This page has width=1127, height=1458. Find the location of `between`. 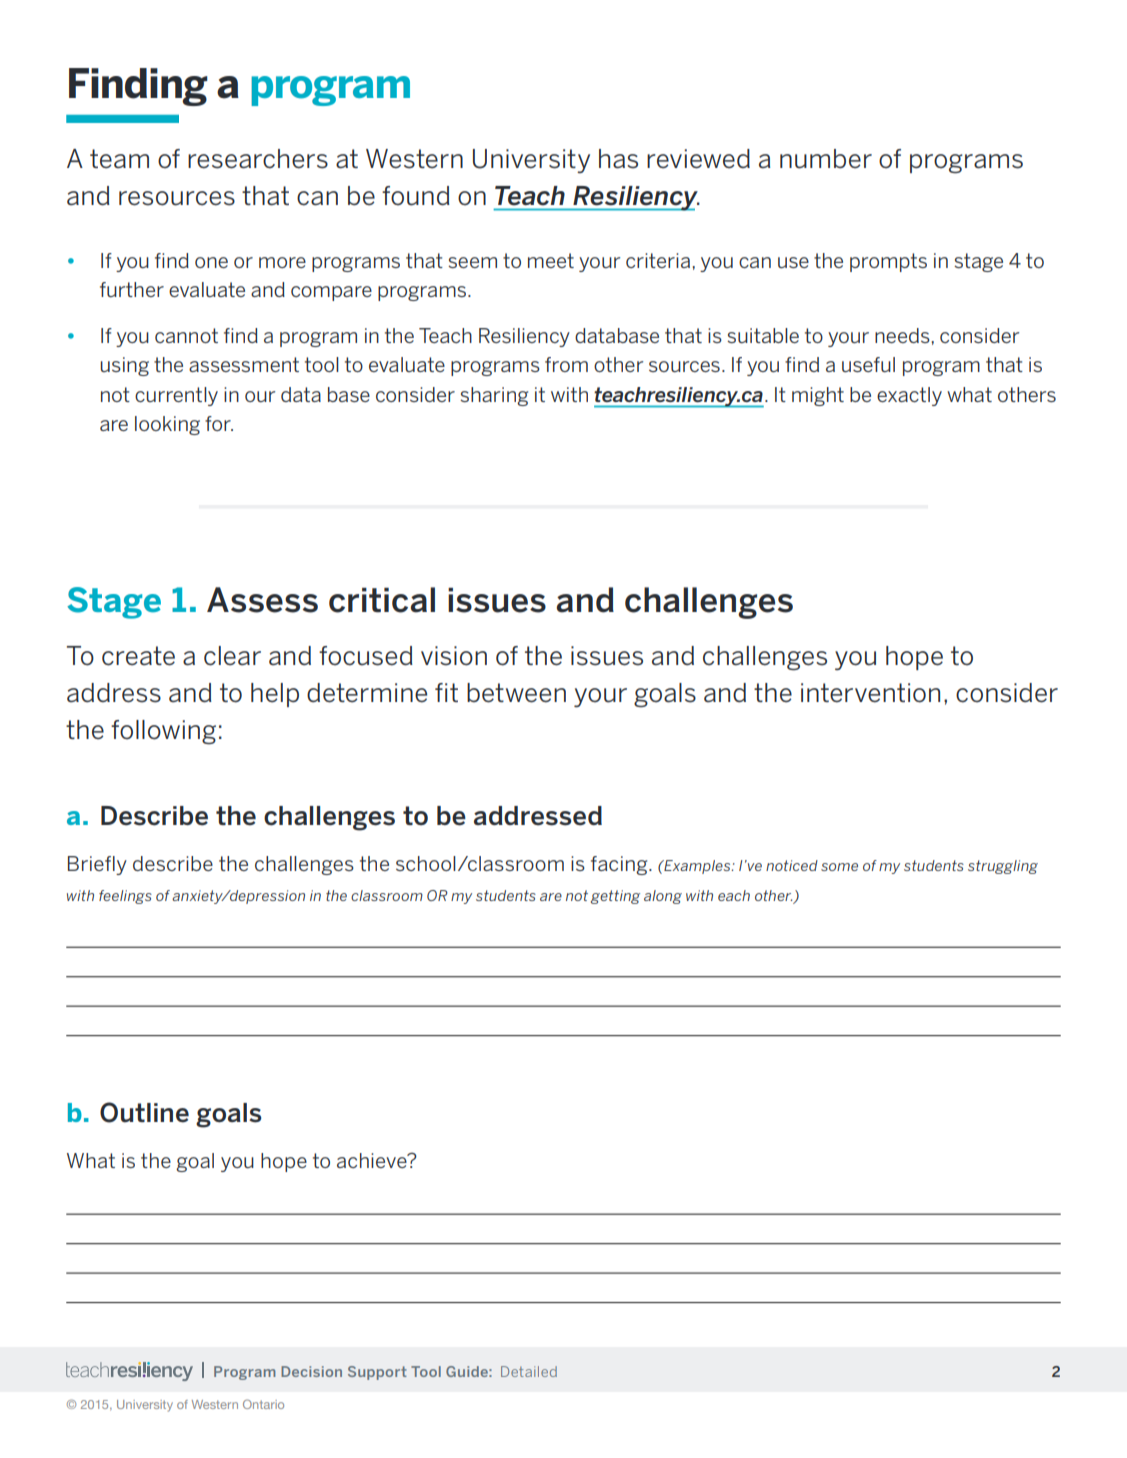

between is located at coordinates (516, 693).
